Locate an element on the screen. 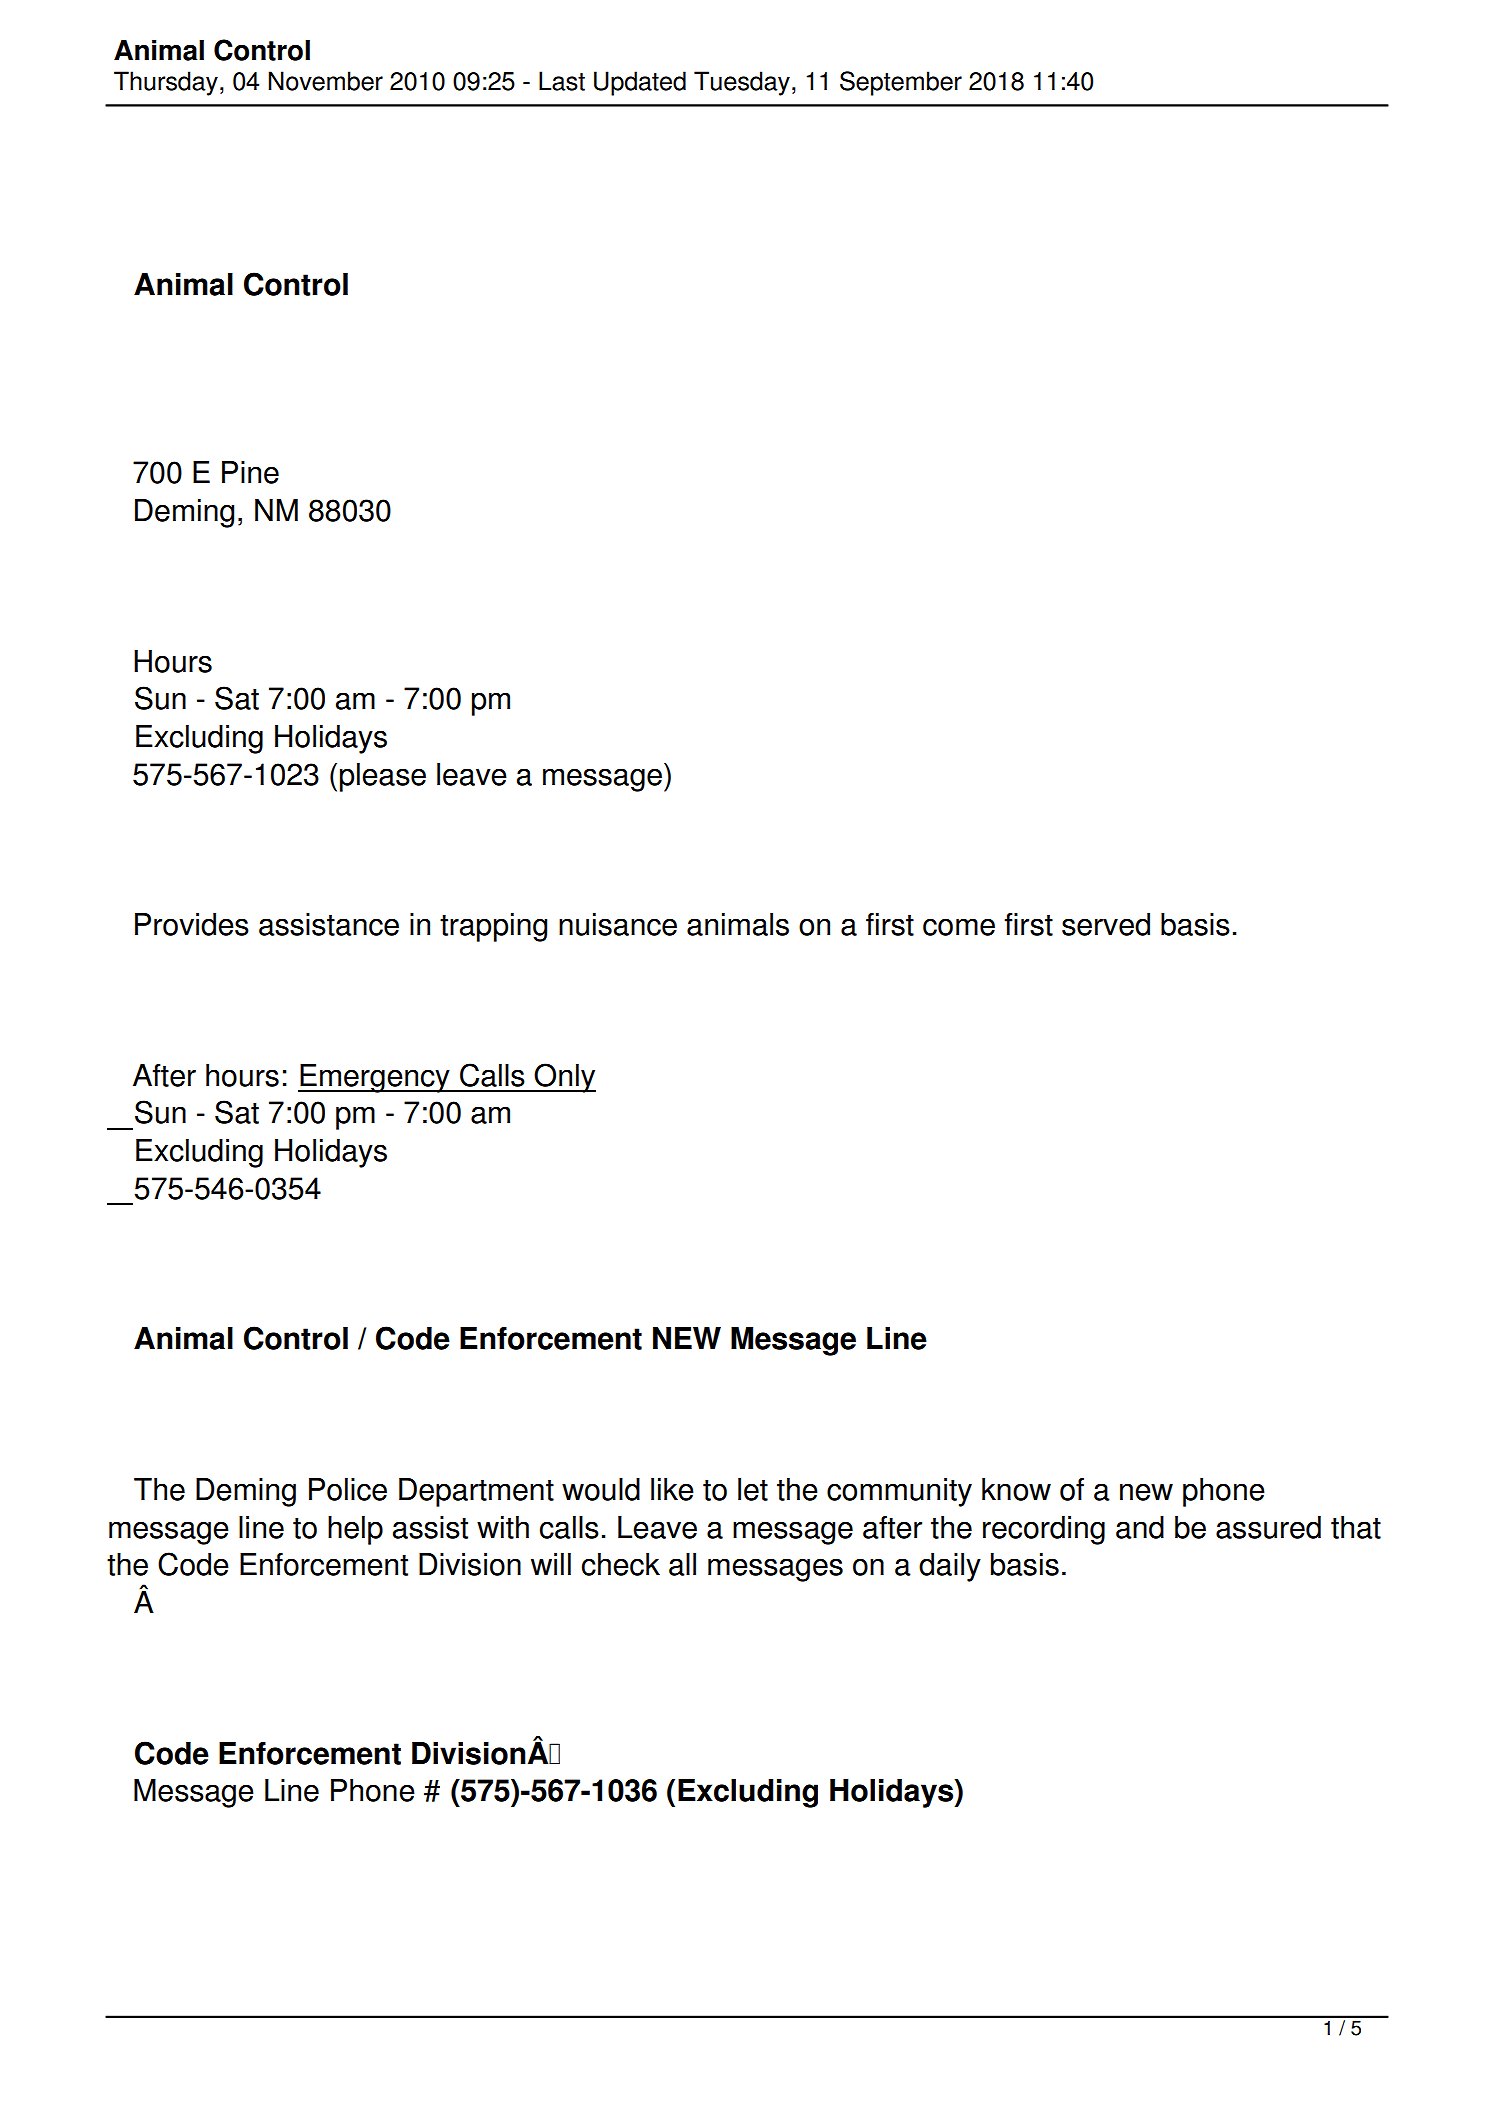  Emergency is located at coordinates (375, 1078).
